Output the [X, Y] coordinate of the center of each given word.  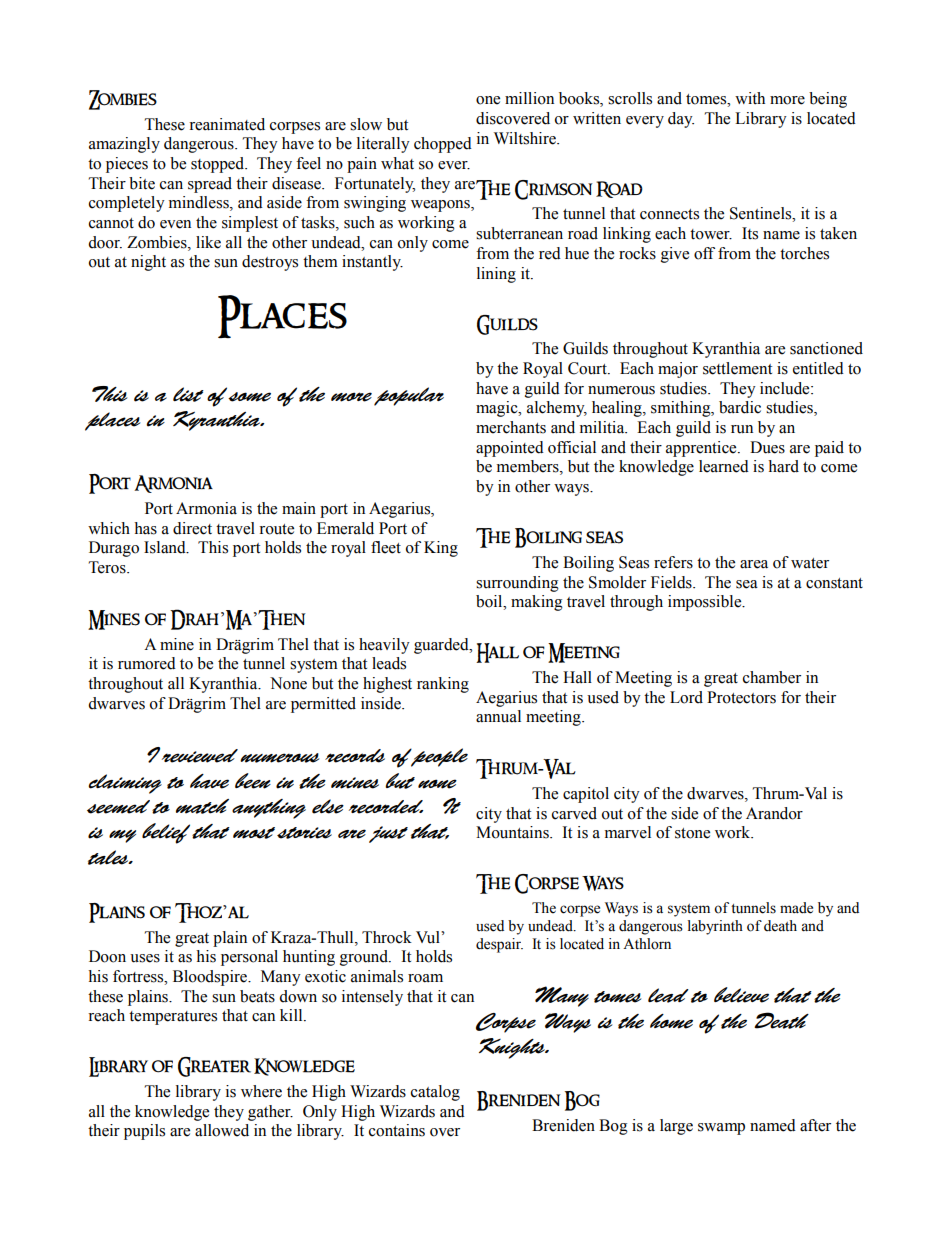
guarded [442, 646]
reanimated [227, 124]
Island [166, 547]
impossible [706, 603]
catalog [435, 1093]
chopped [443, 145]
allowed [222, 1130]
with [750, 98]
